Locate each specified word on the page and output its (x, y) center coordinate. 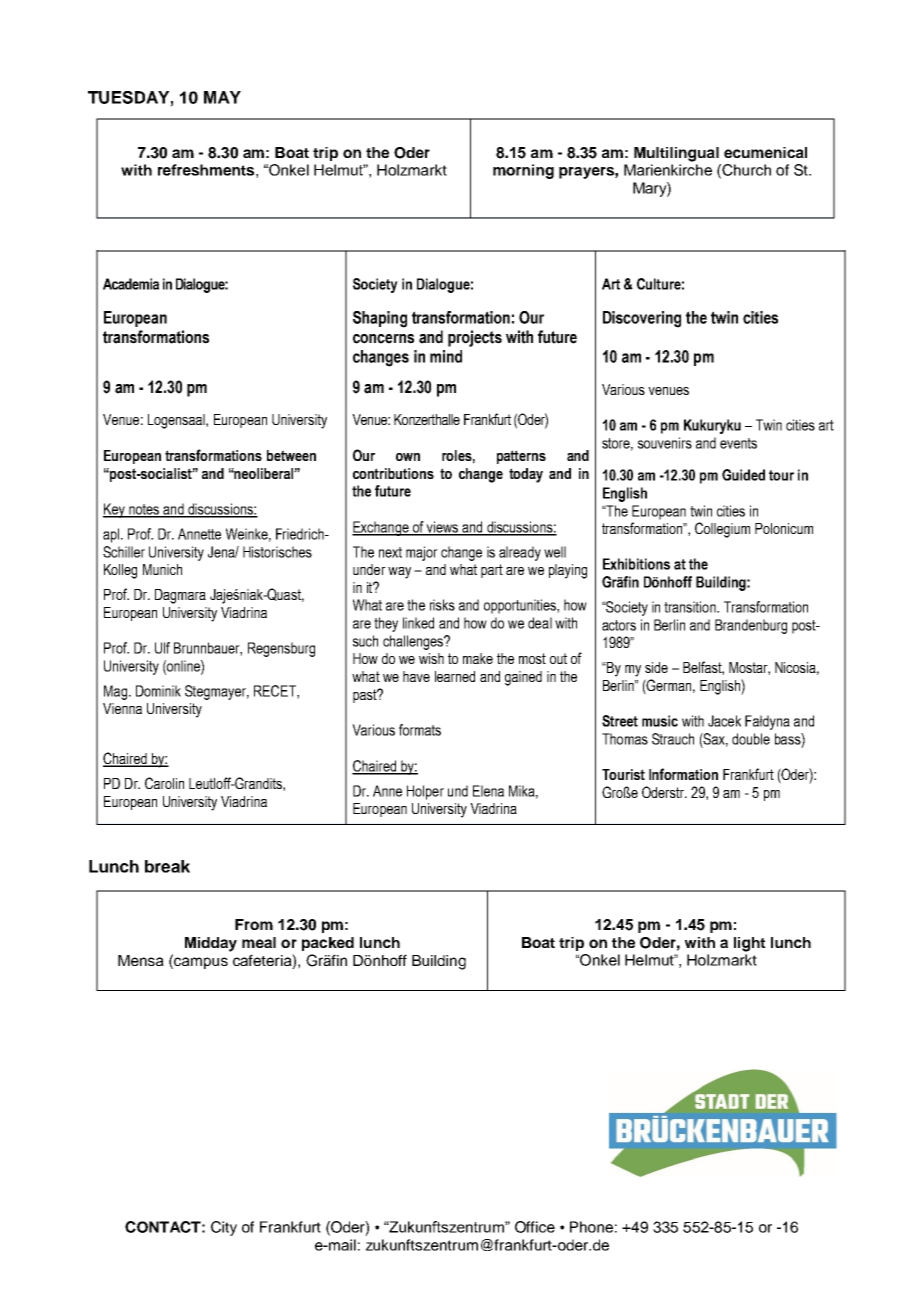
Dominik (158, 691)
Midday (211, 944)
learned (455, 676)
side (656, 667)
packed (328, 944)
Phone (591, 1227)
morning (523, 171)
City (224, 1228)
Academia (131, 284)
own (408, 457)
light (750, 944)
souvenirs (665, 443)
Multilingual (676, 154)
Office (535, 1227)
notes (144, 510)
